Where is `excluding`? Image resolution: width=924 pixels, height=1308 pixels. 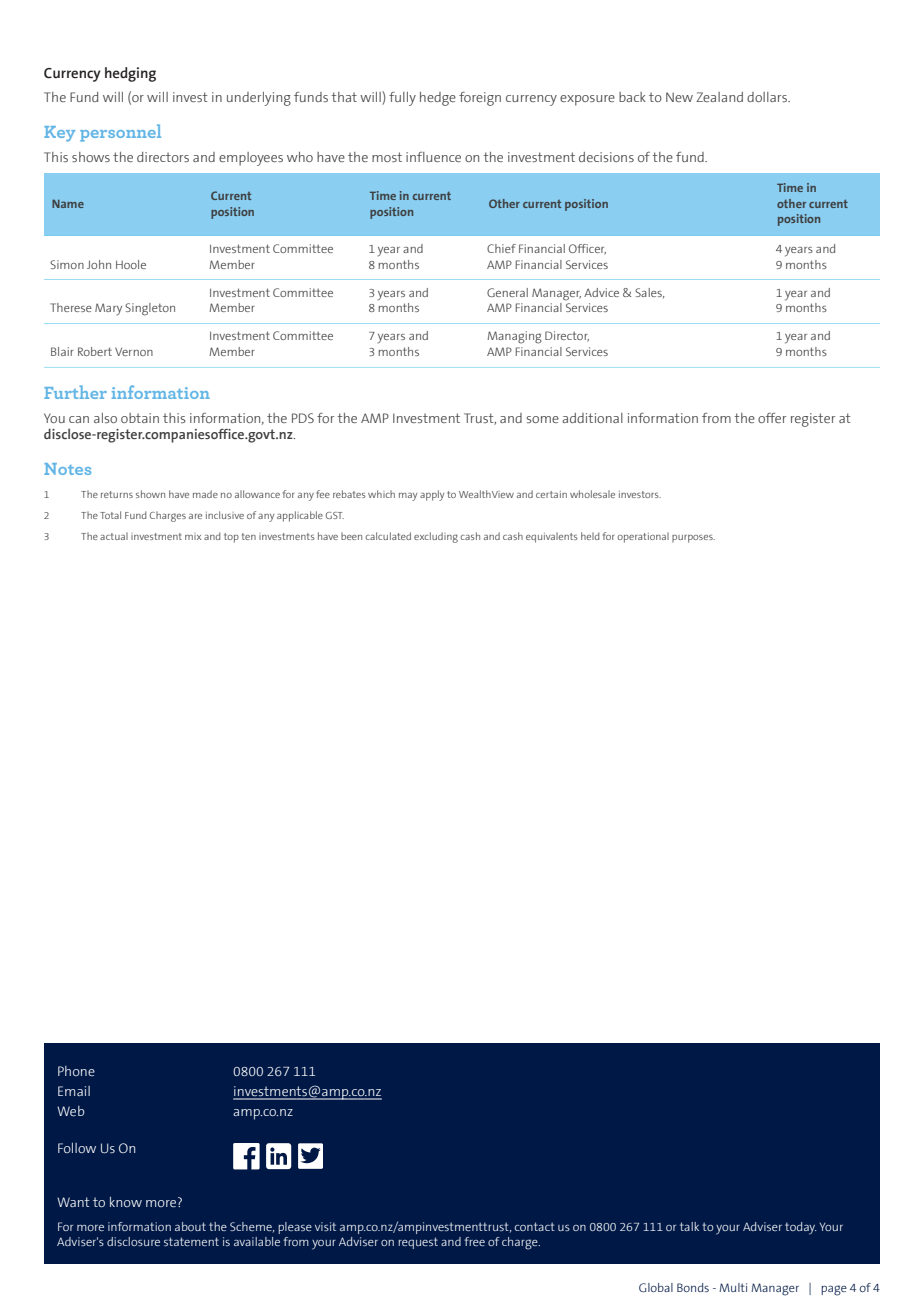
excluding is located at coordinates (436, 537).
